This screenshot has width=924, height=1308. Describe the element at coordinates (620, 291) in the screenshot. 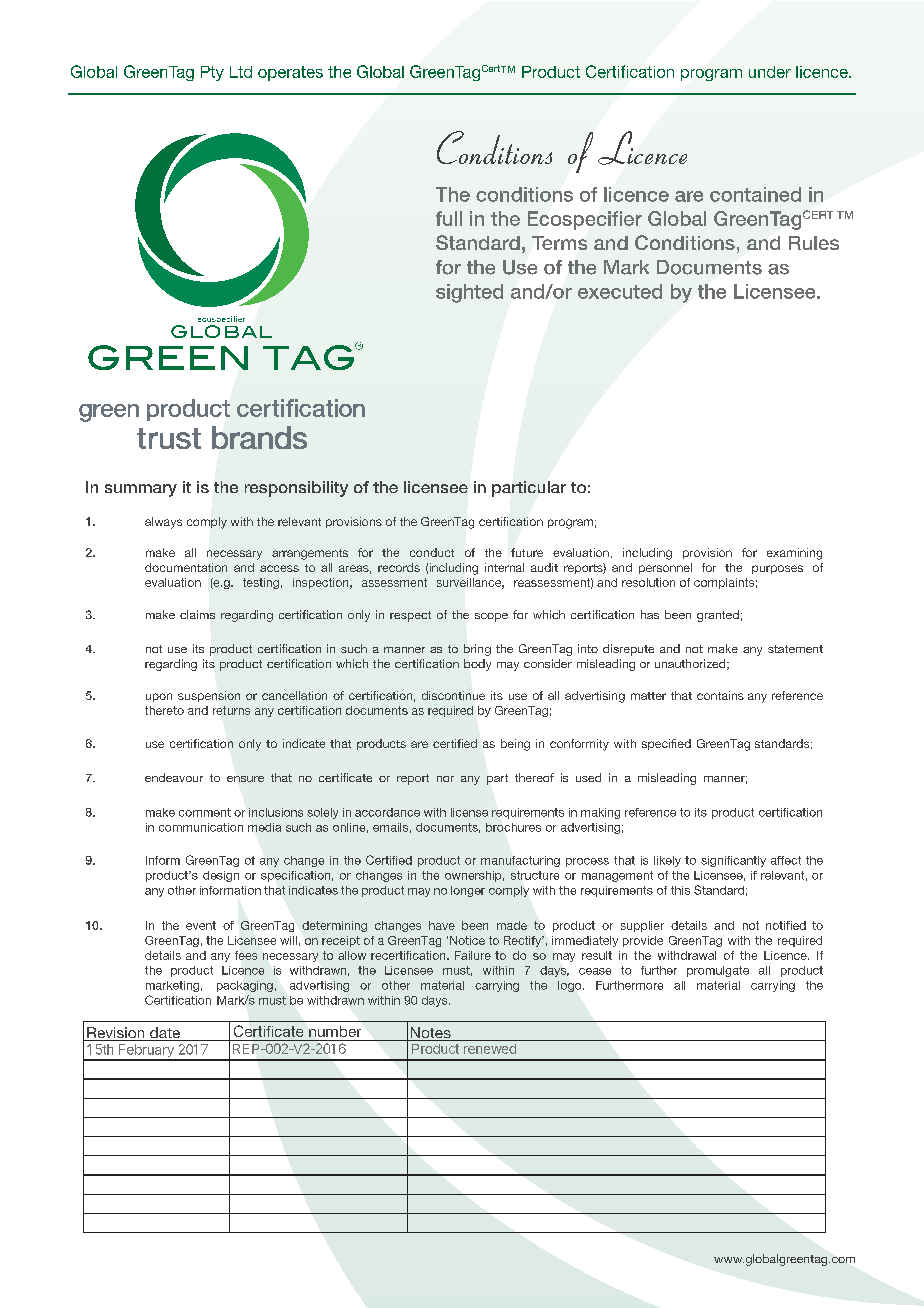

I see `executed` at that location.
